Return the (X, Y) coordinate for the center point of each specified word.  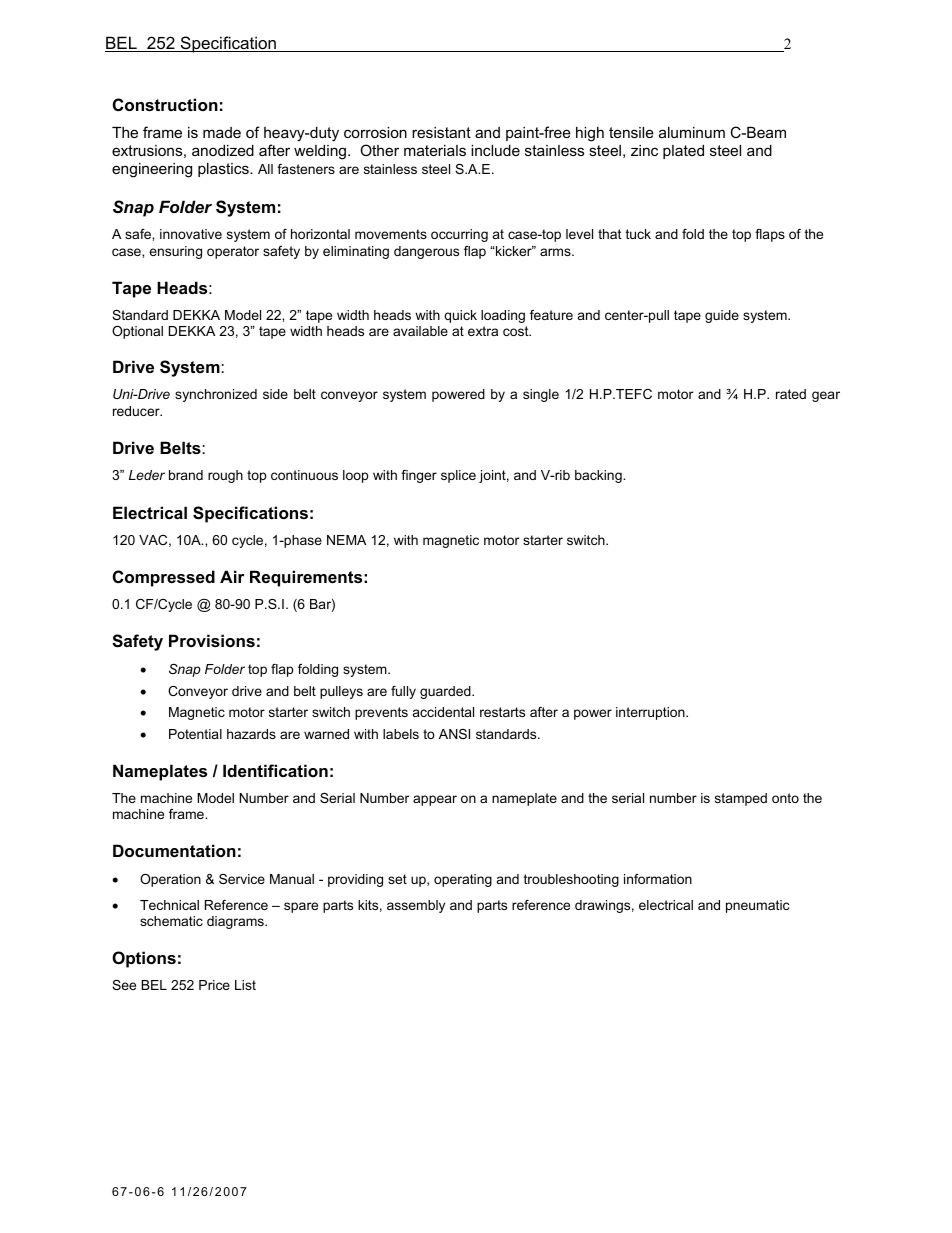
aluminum (692, 132)
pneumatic (757, 906)
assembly (416, 906)
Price (214, 985)
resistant (441, 132)
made (222, 132)
